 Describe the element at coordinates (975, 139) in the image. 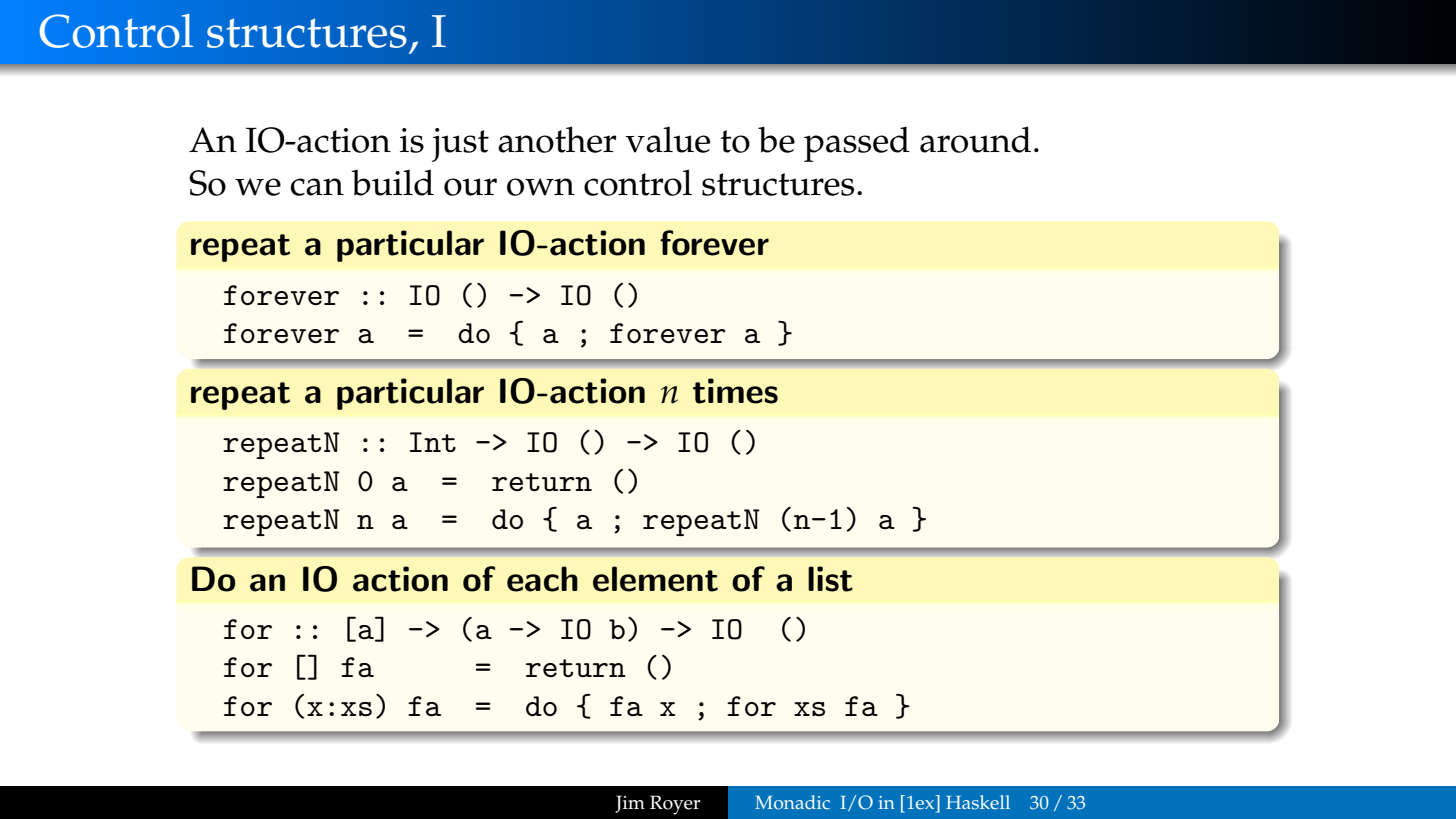

I see `around` at that location.
